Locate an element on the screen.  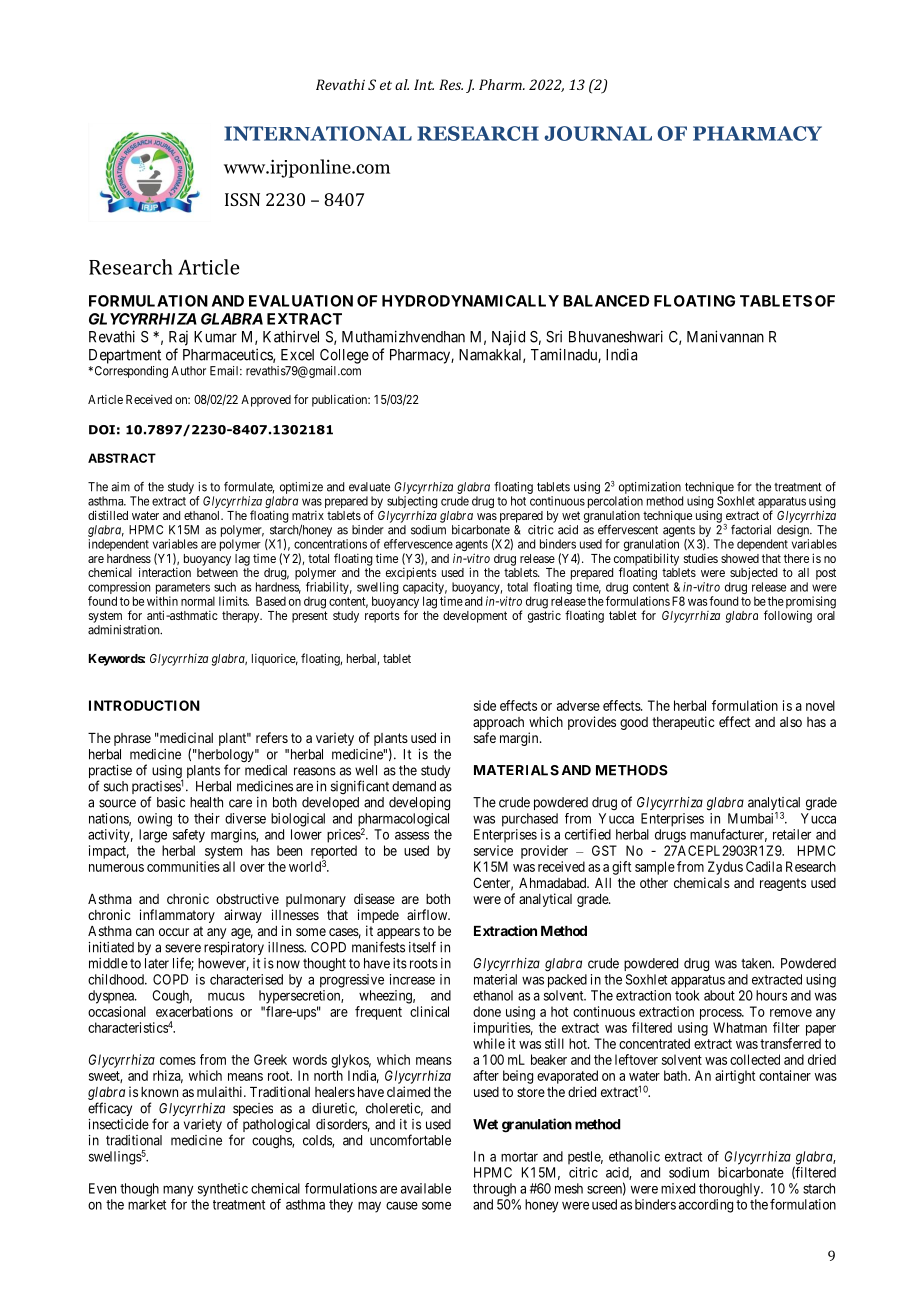
ISSN is located at coordinates (242, 199).
